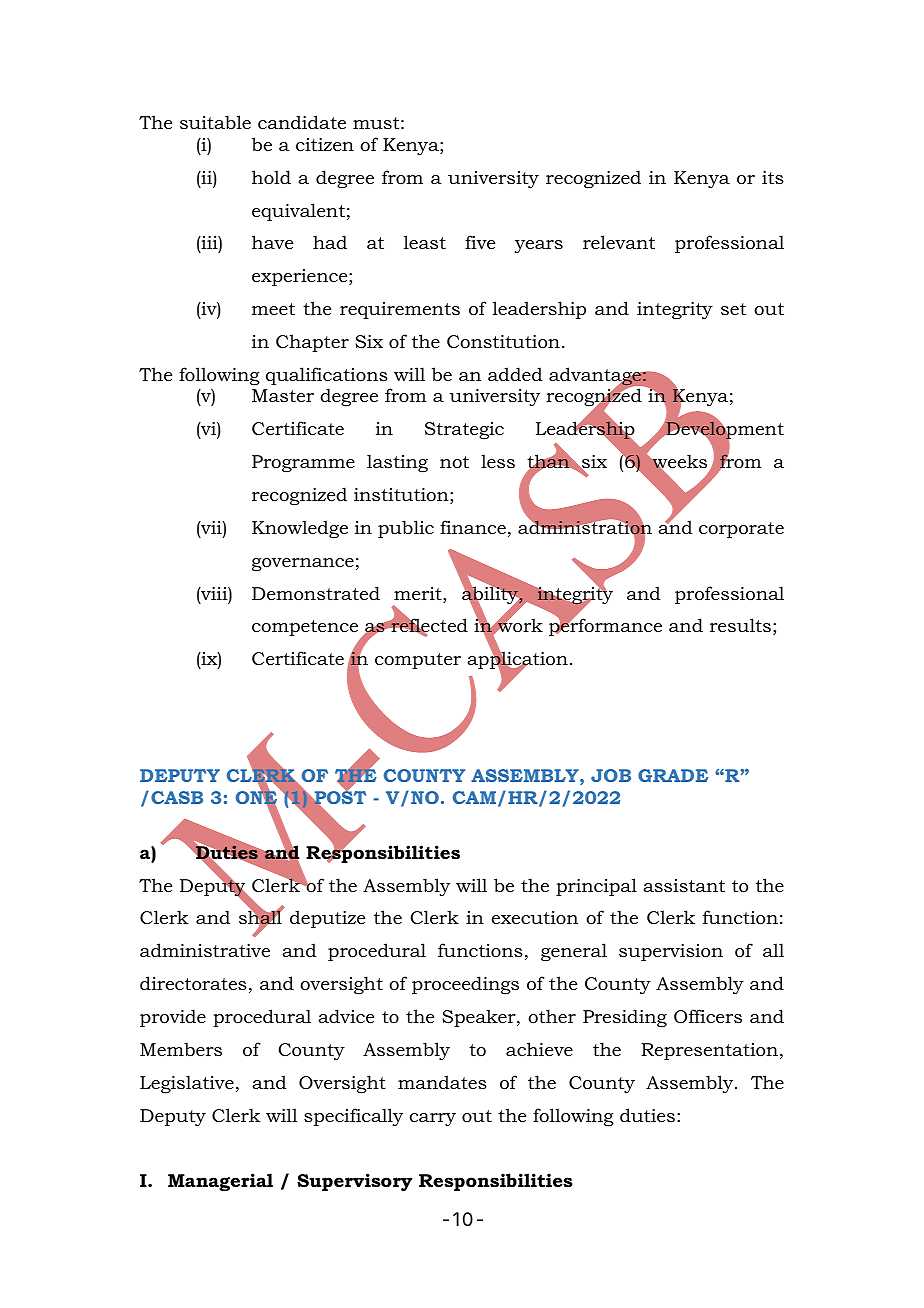 The width and height of the screenshot is (924, 1308). What do you see at coordinates (535, 917) in the screenshot?
I see `execution` at bounding box center [535, 917].
